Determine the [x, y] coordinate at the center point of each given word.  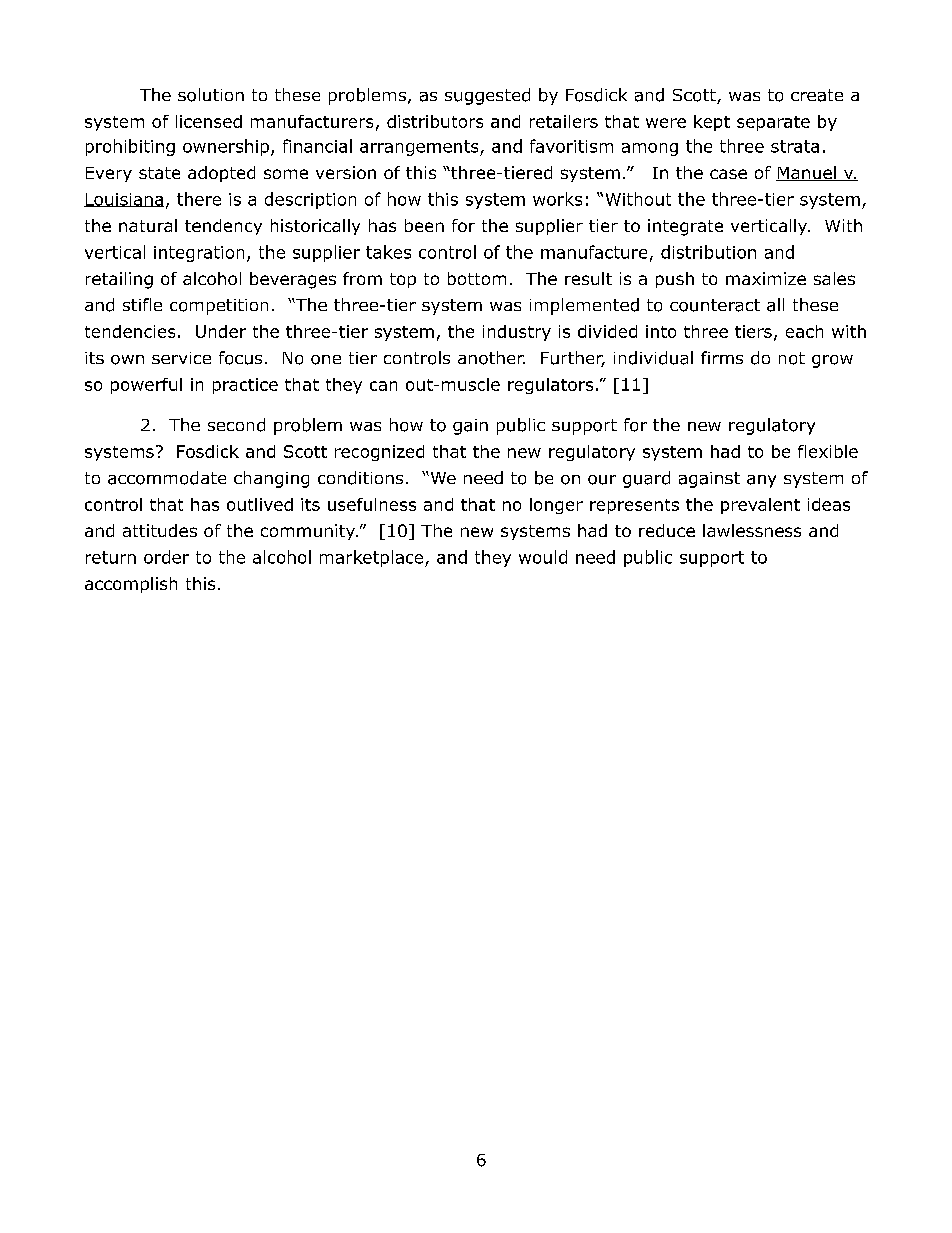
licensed [209, 121]
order [166, 557]
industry [517, 333]
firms [722, 357]
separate [773, 123]
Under [221, 331]
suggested [487, 96]
